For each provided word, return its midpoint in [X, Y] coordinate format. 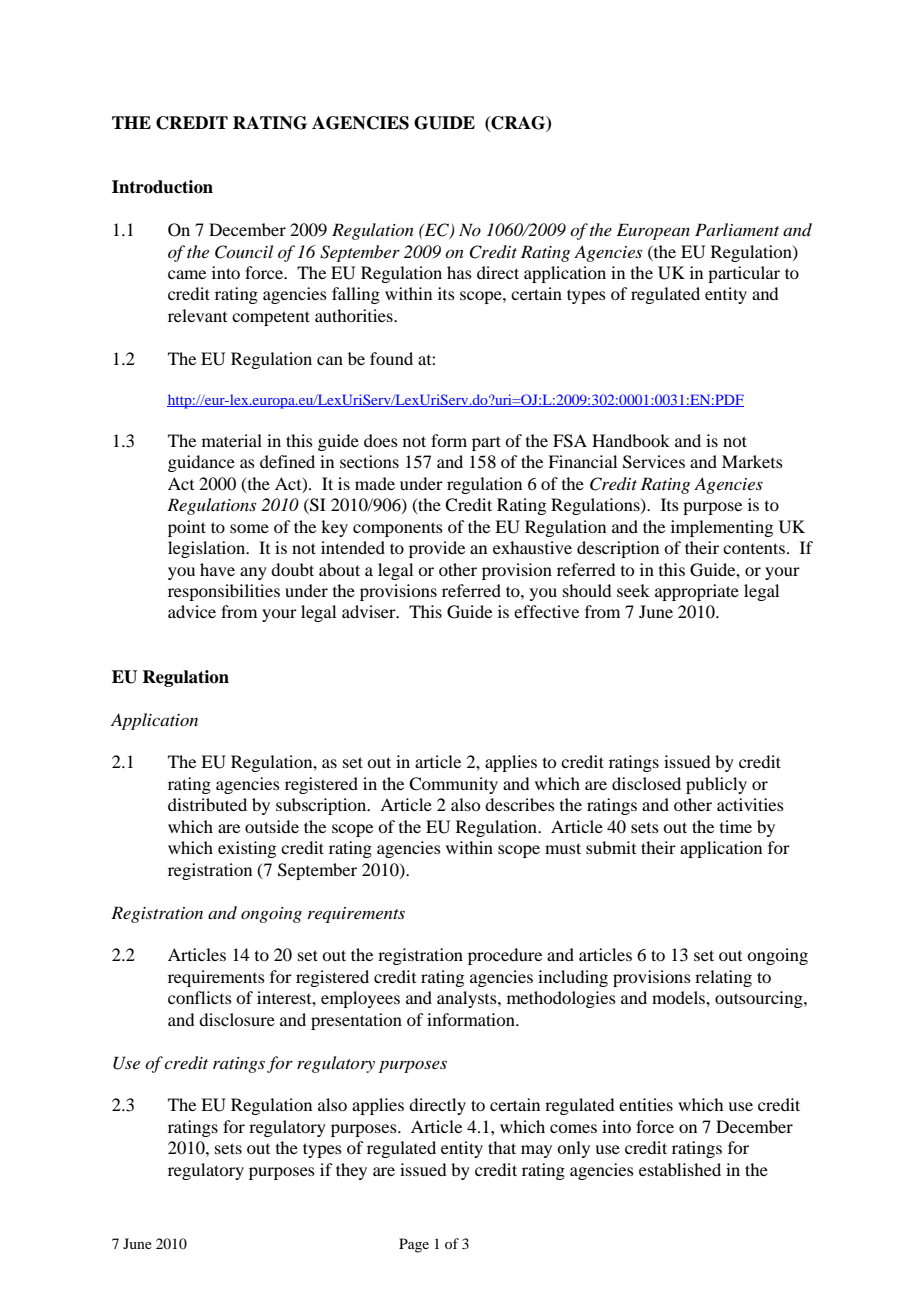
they [351, 1171]
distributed [207, 804]
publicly [716, 785]
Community [453, 785]
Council [244, 252]
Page [414, 1245]
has [459, 272]
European [653, 231]
